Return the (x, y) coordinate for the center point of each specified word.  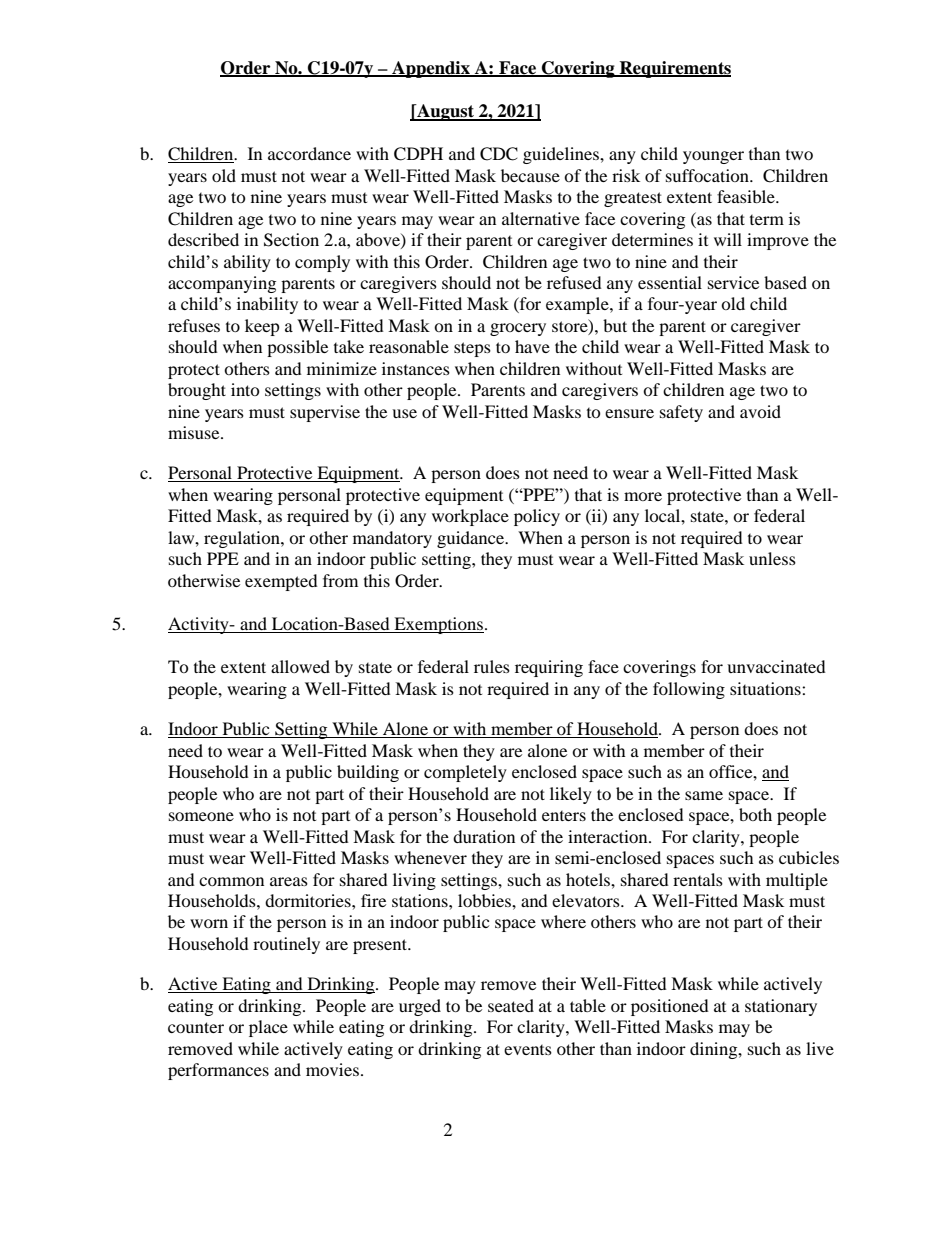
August (446, 112)
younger (713, 157)
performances (218, 1071)
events (528, 1050)
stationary (781, 1007)
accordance (309, 153)
